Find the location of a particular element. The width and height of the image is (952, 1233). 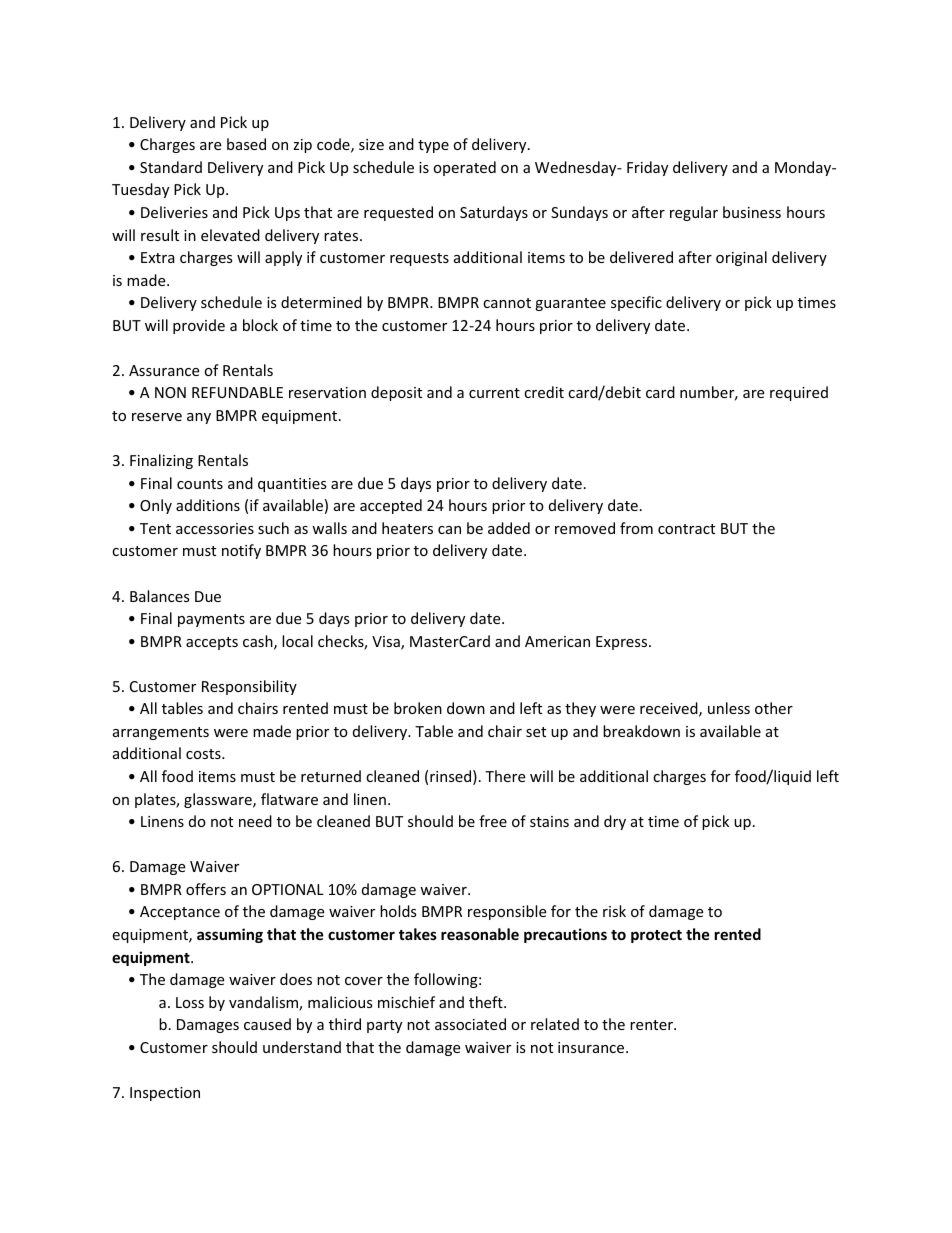

operated is located at coordinates (464, 168).
